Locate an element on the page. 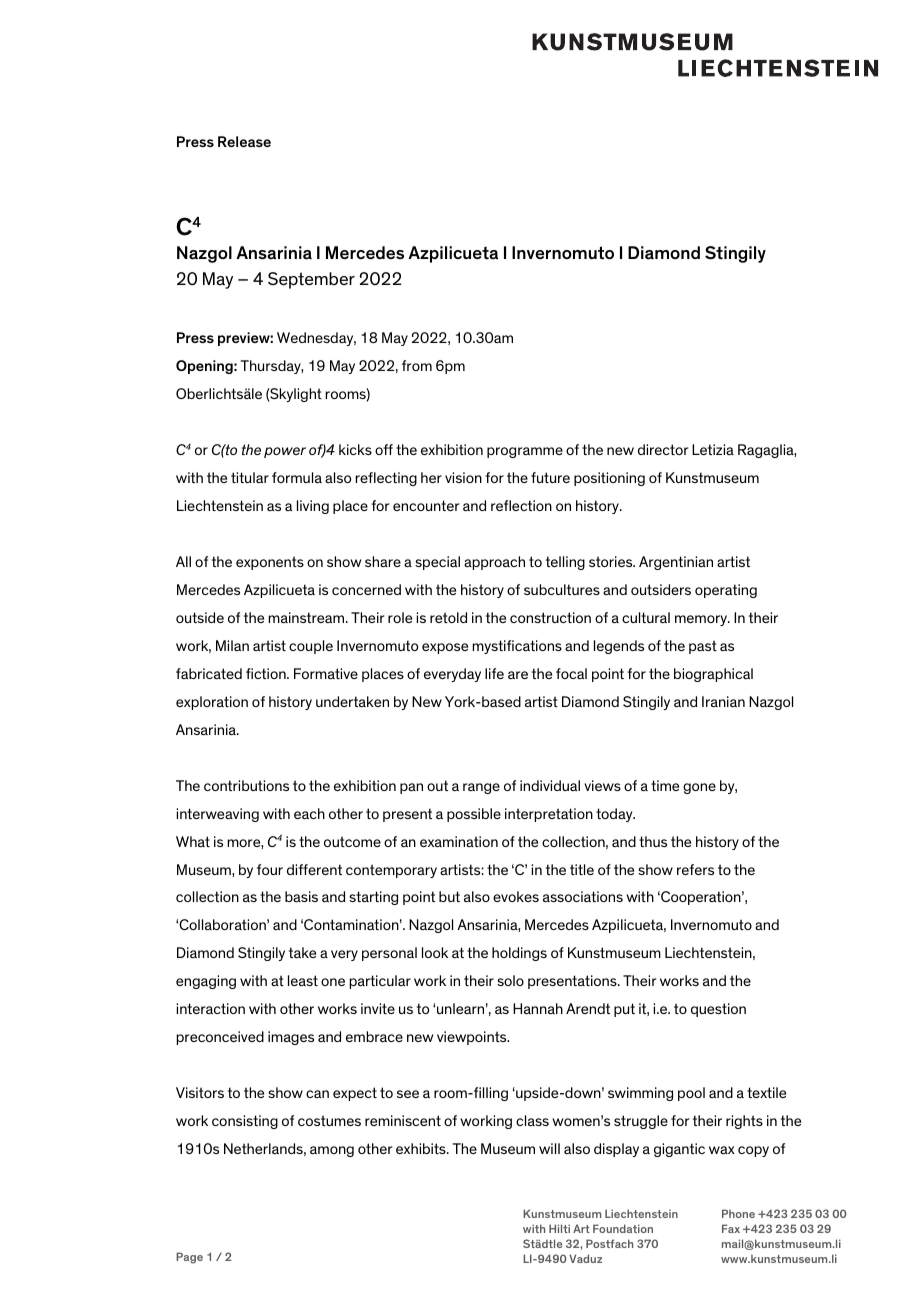  solo is located at coordinates (510, 980).
